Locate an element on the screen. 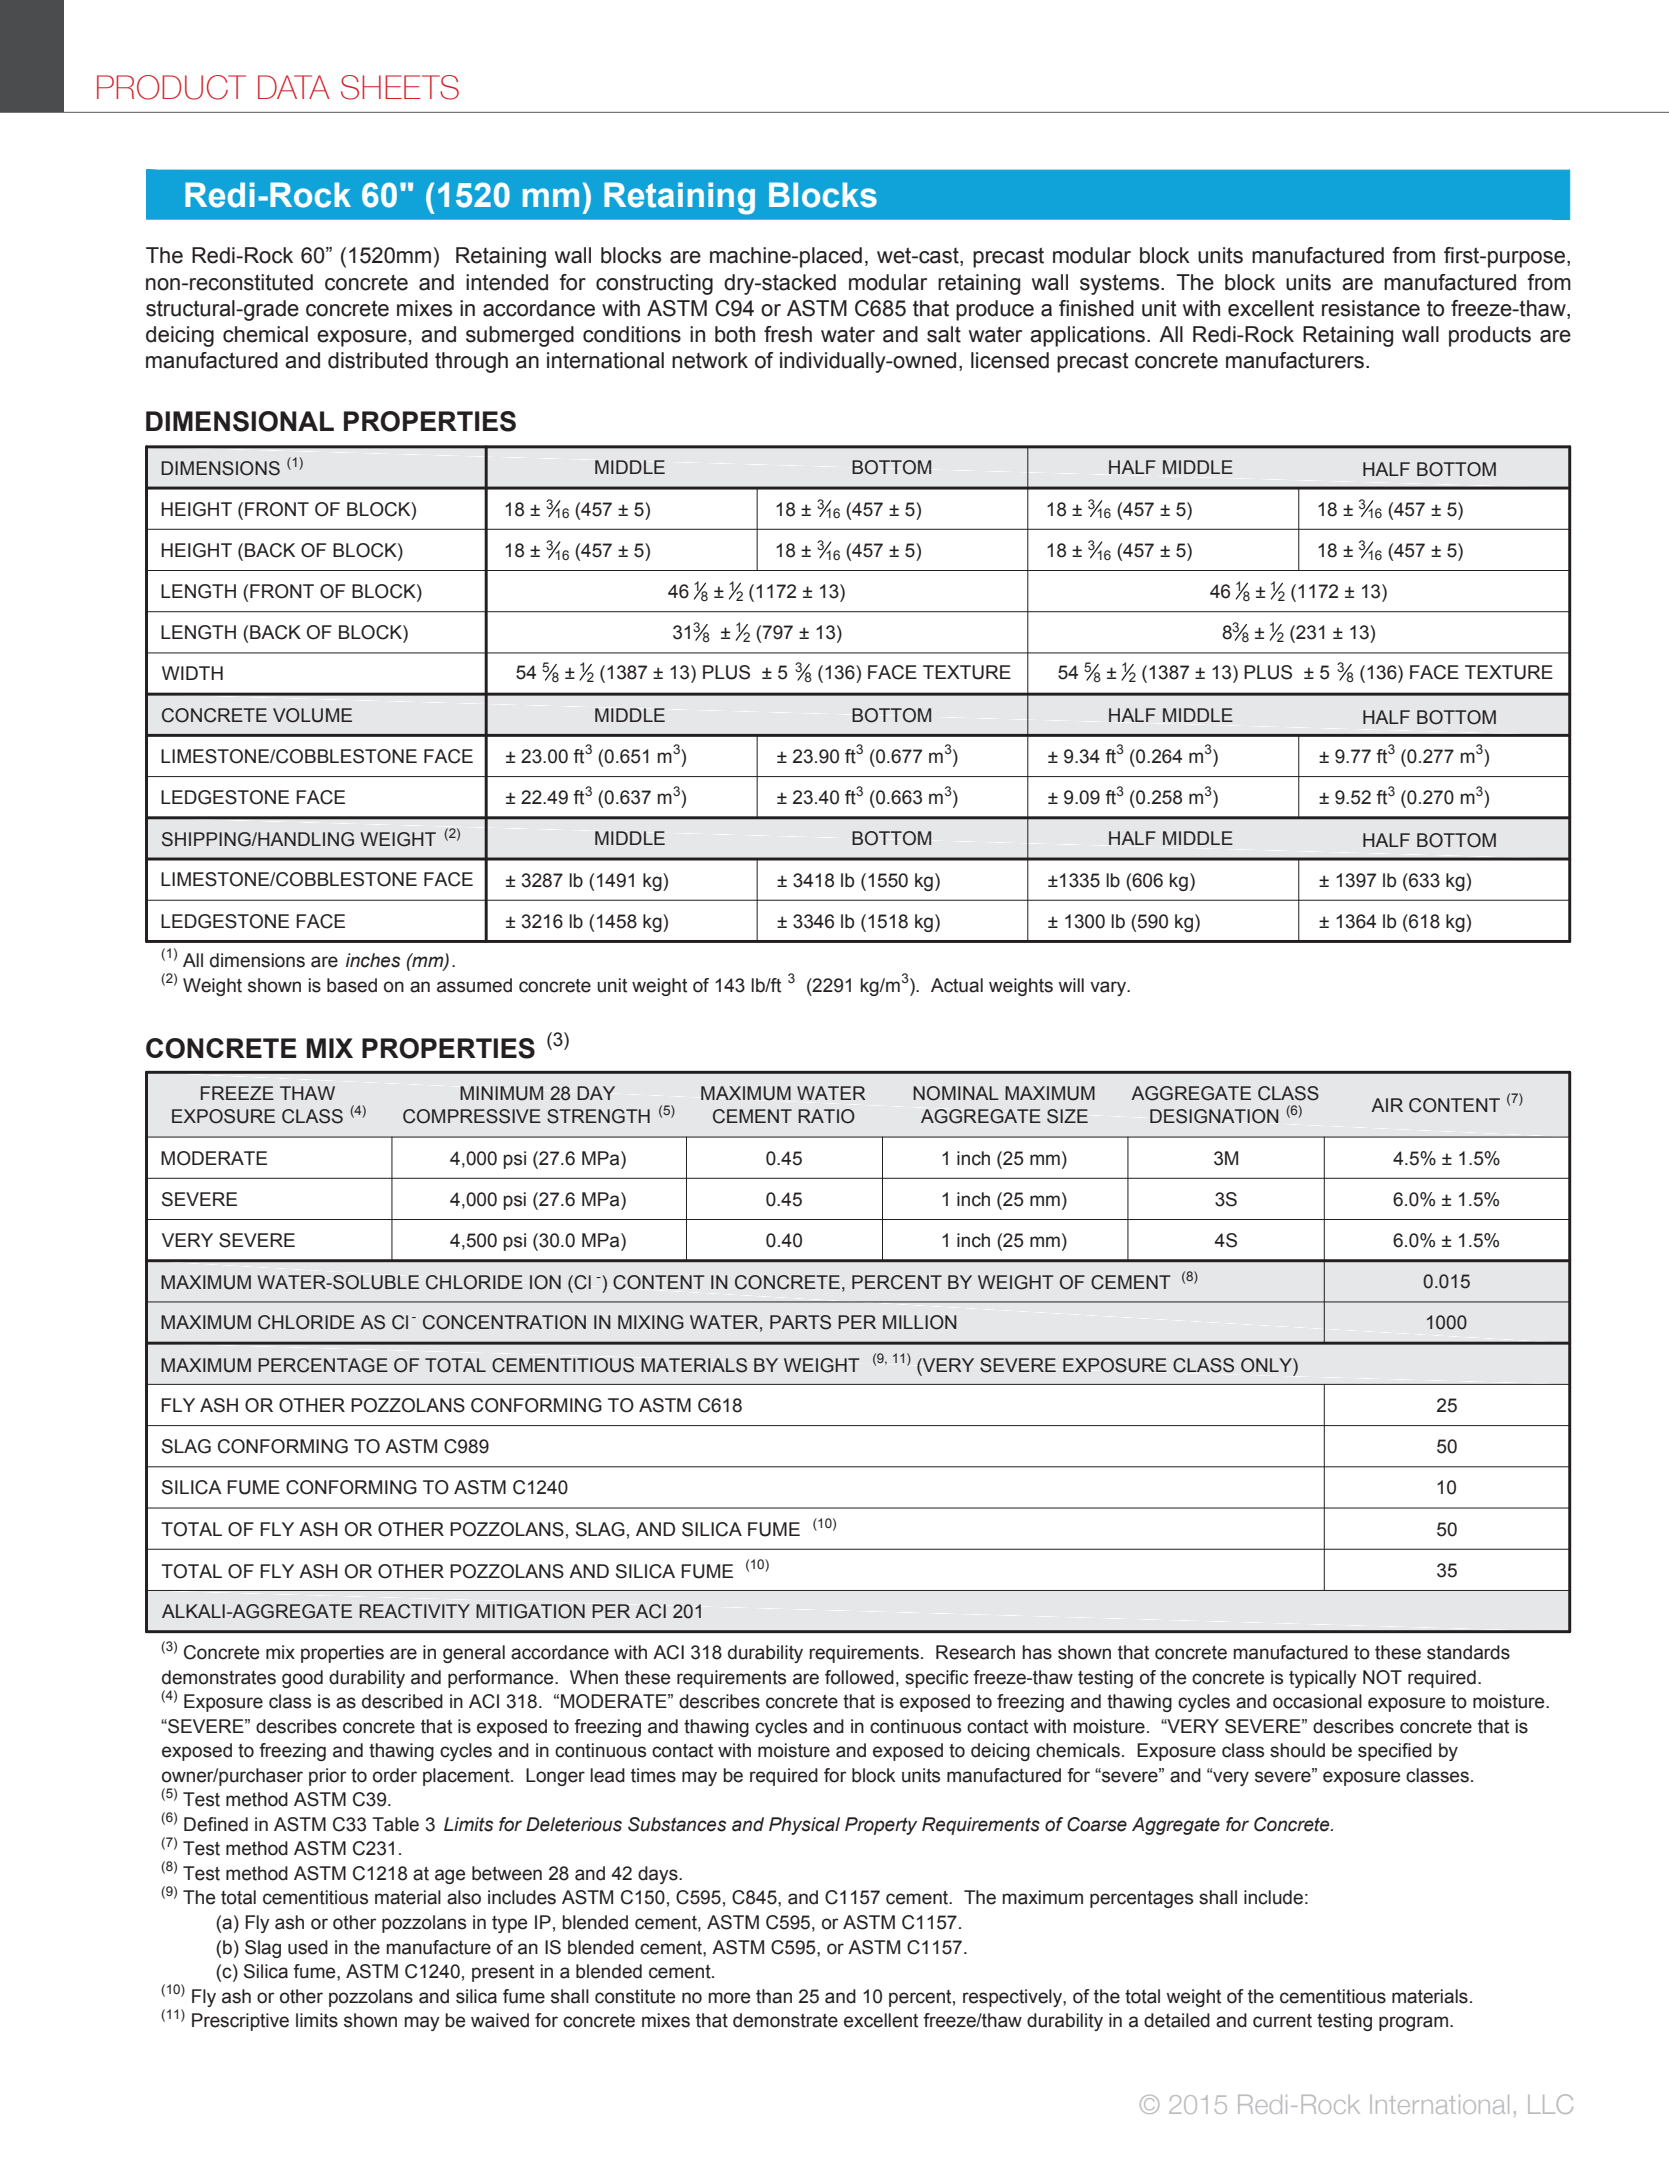 This screenshot has height=2159, width=1669. than is located at coordinates (774, 1996).
